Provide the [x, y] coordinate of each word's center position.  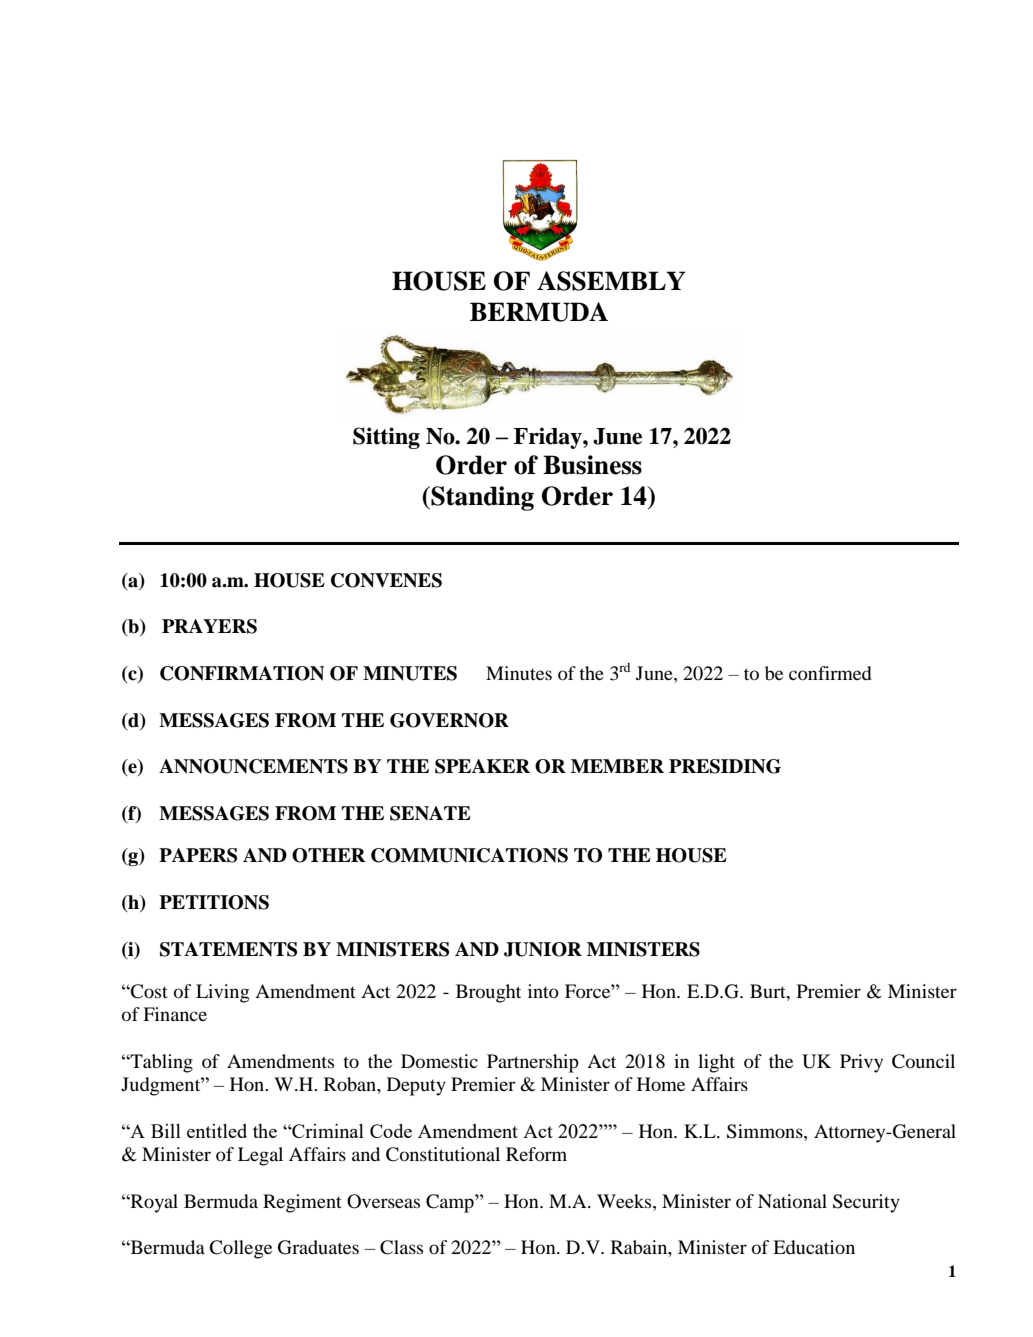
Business [592, 465]
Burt [769, 991]
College [240, 1249]
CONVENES [386, 580]
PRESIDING [725, 766]
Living [222, 993]
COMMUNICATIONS [469, 855]
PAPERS [198, 855]
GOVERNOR [449, 720]
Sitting [386, 438]
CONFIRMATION [242, 673]
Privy [861, 1063]
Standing [481, 498]
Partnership [533, 1063]
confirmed [830, 673]
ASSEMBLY [611, 281]
